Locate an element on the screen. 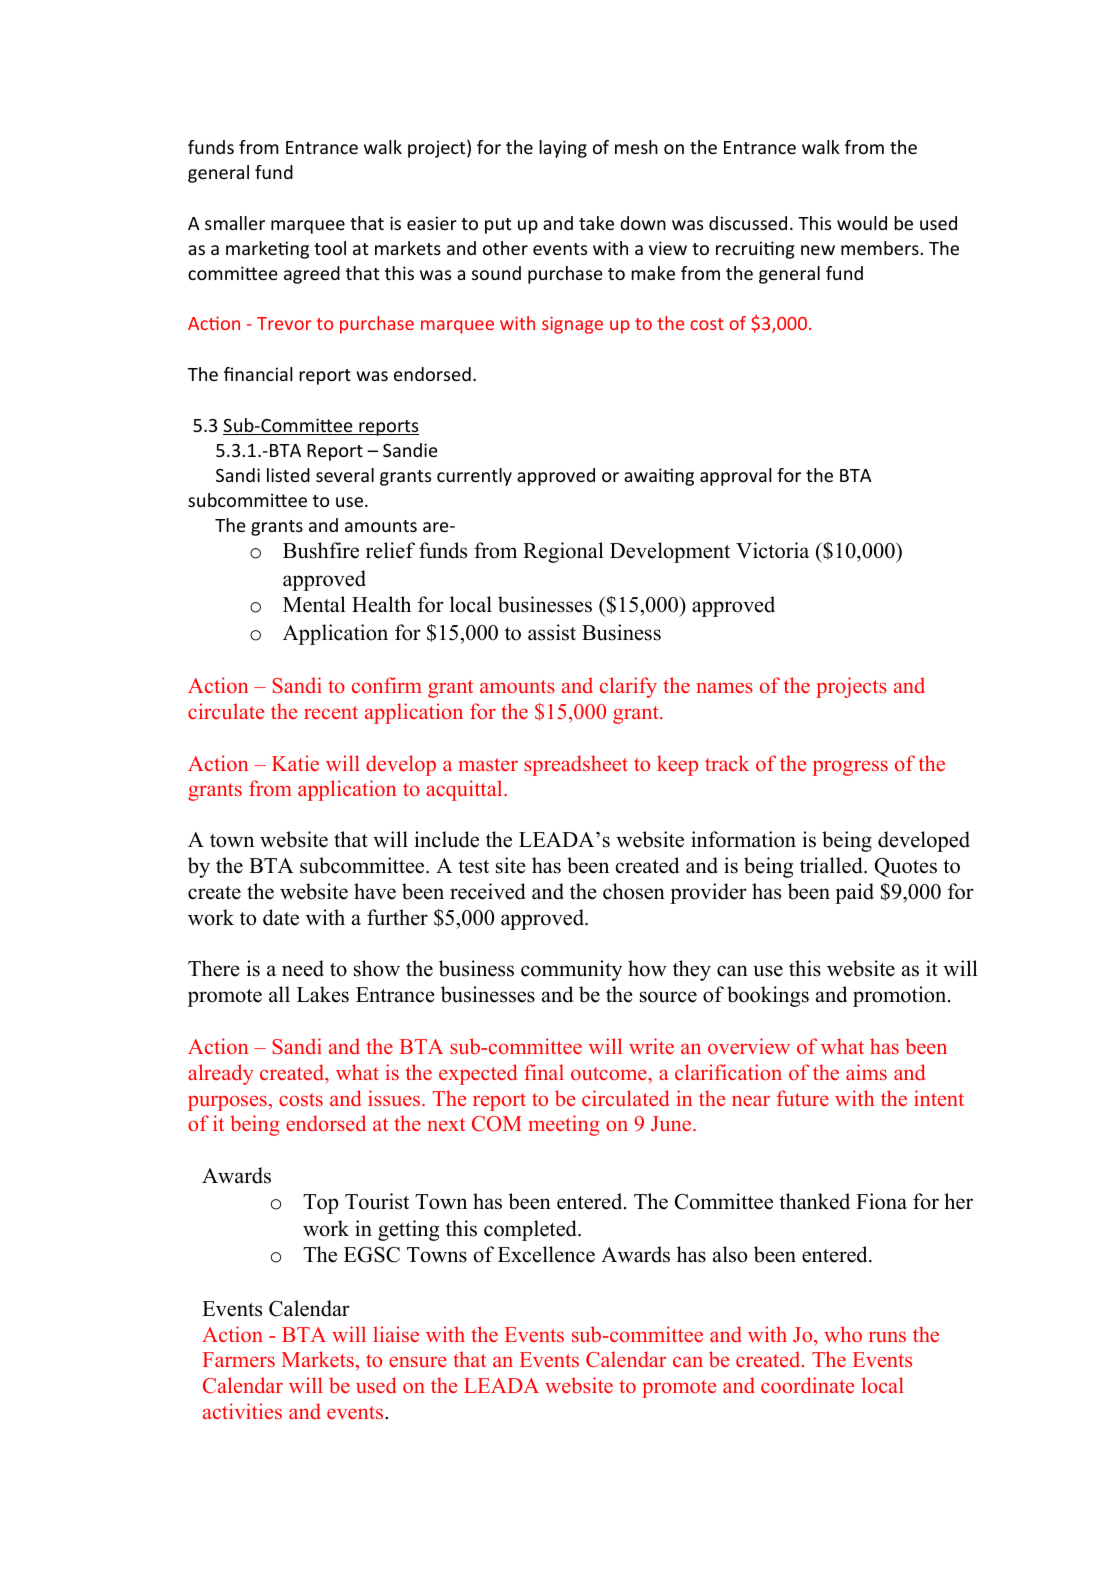  who is located at coordinates (843, 1334).
